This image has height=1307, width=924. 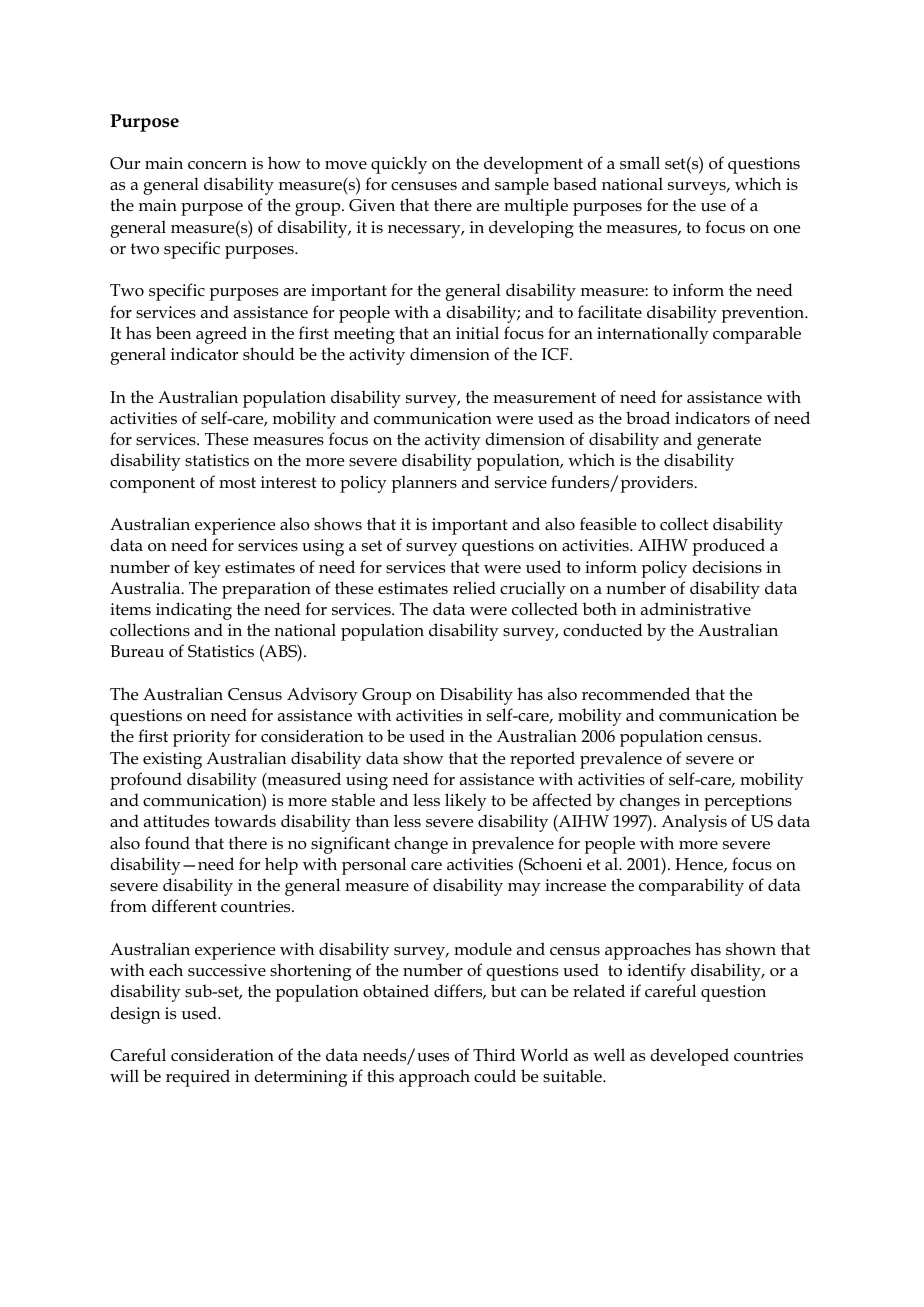 I want to click on quickly, so click(x=399, y=165).
